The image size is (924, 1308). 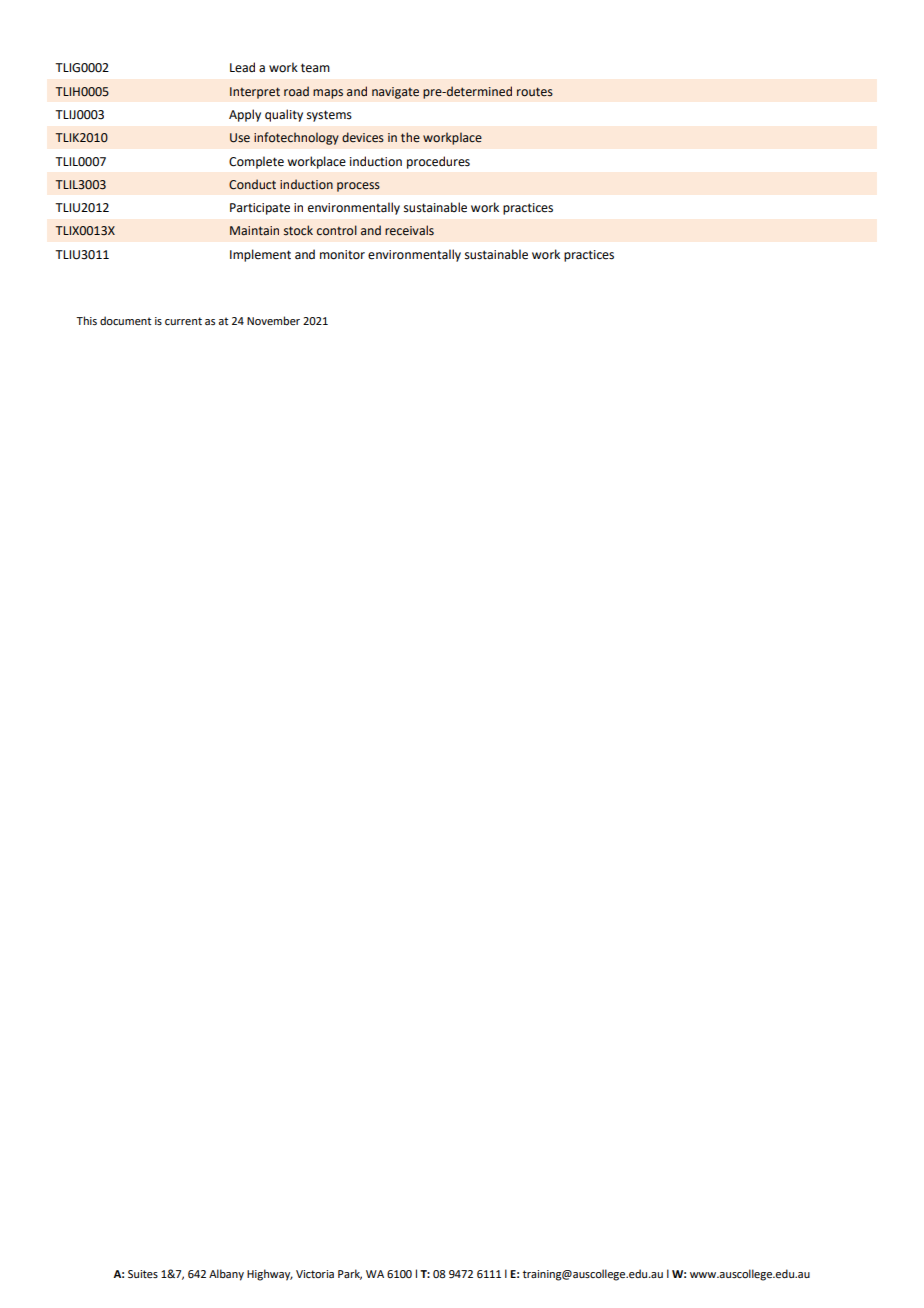 I want to click on control, so click(x=337, y=230).
